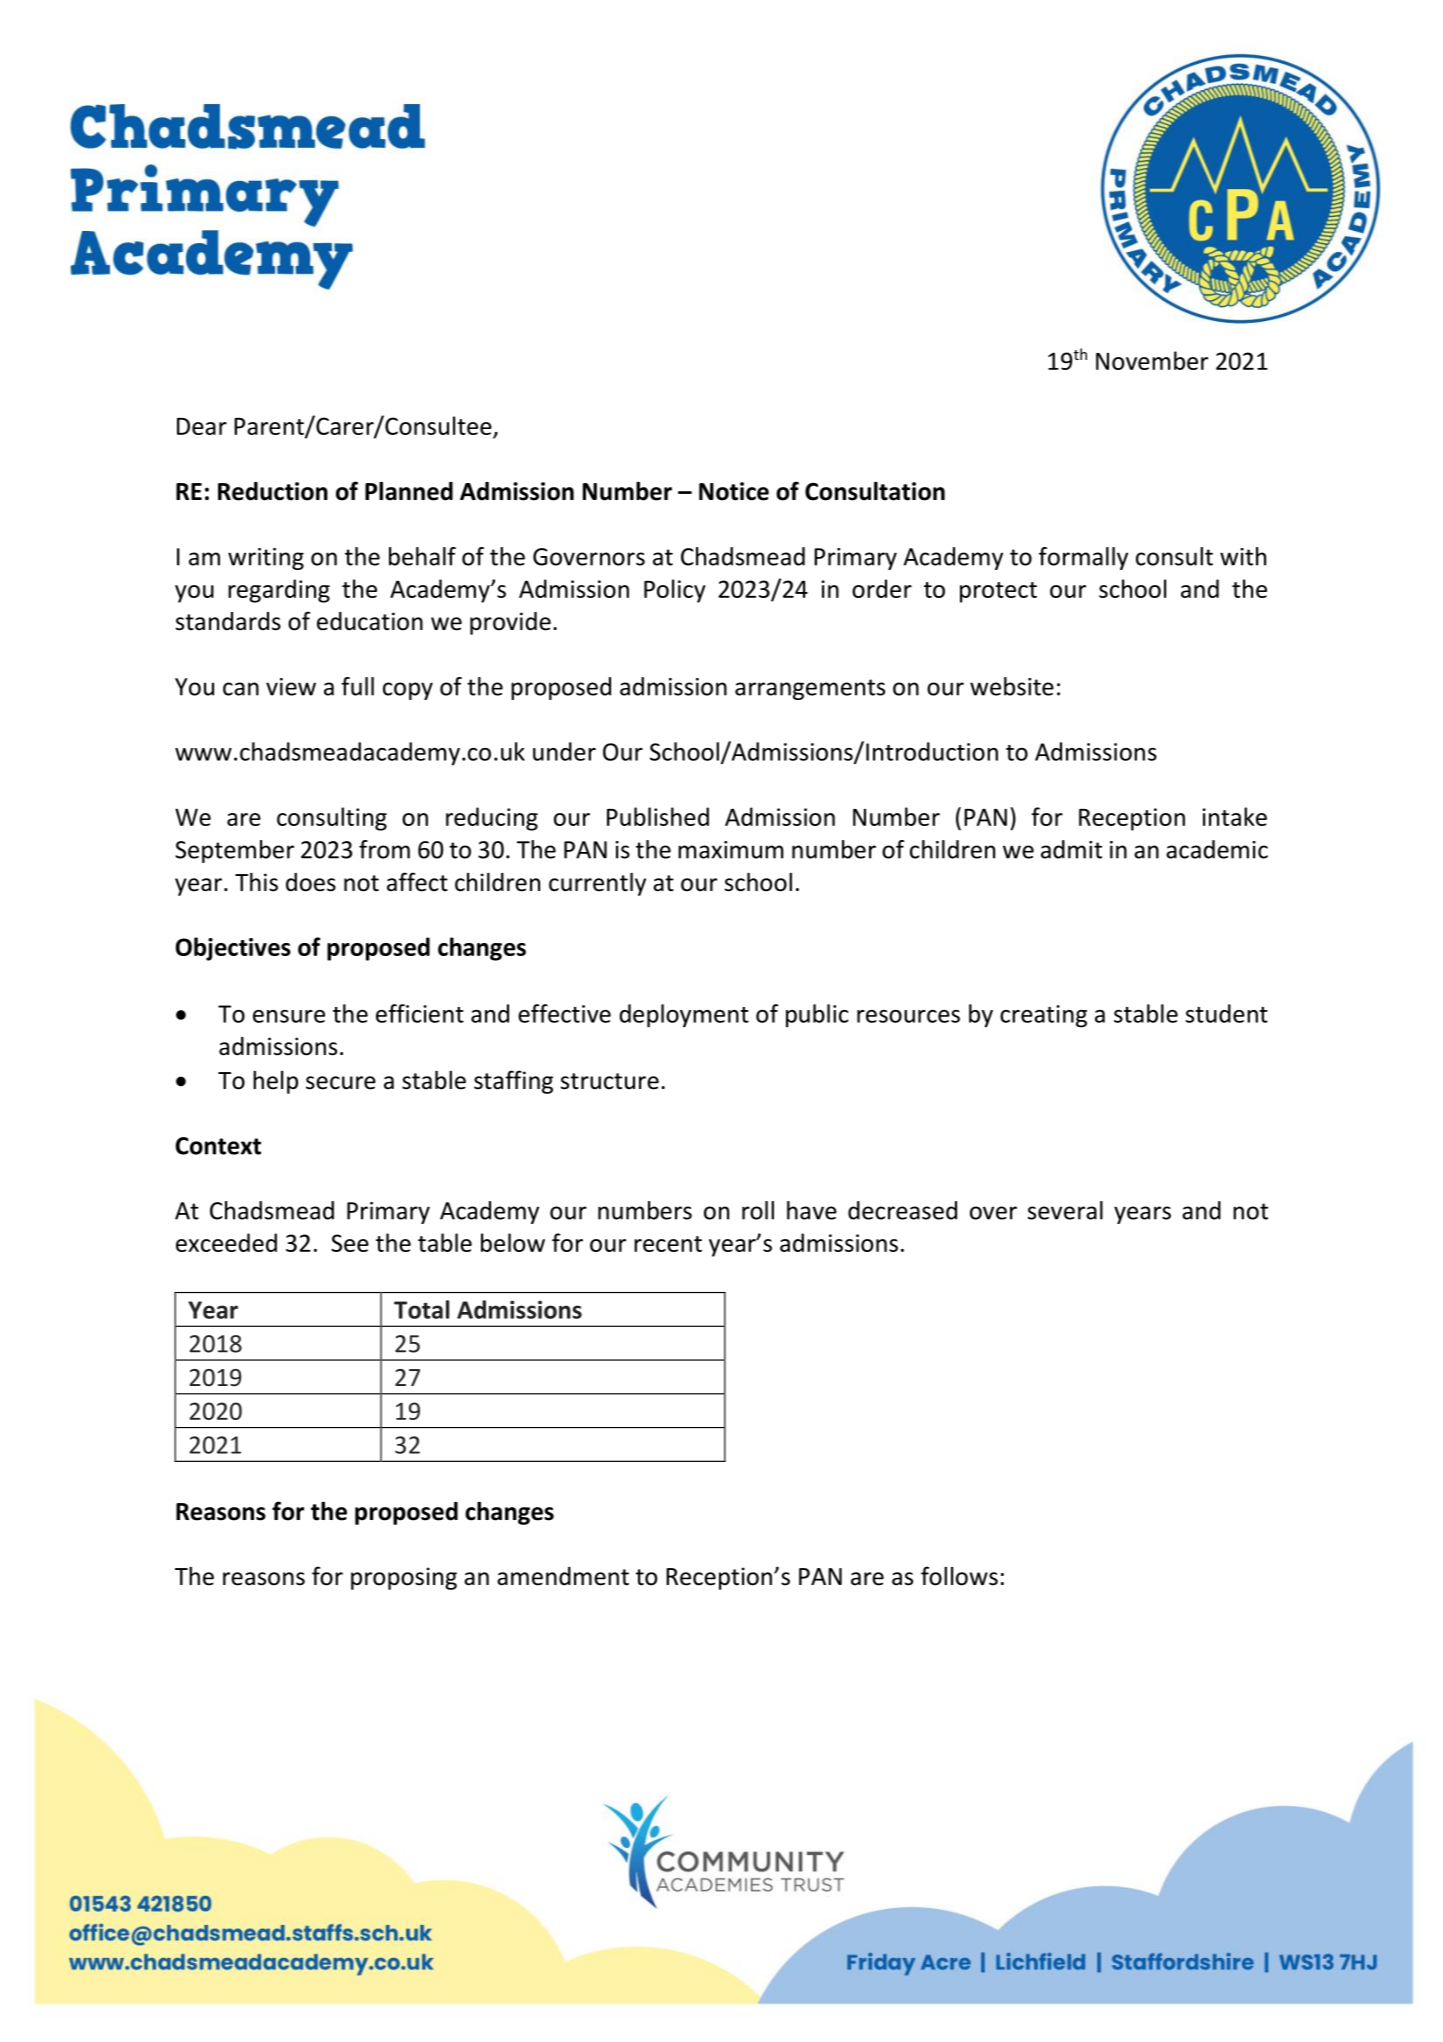  Describe the element at coordinates (1152, 360) in the document. I see `November` at that location.
